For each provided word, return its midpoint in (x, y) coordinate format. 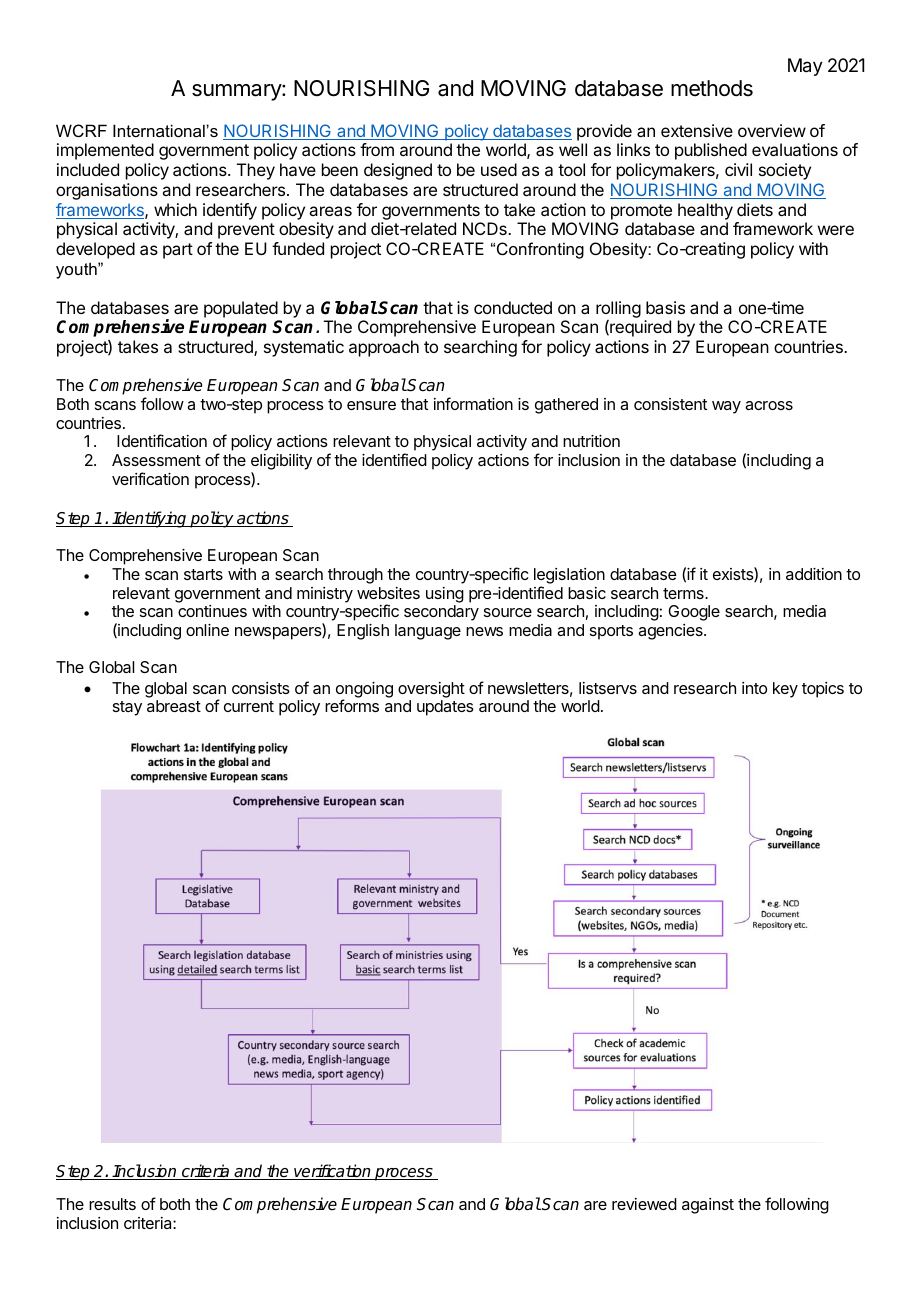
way (726, 407)
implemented (105, 151)
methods (712, 88)
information (473, 403)
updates (445, 708)
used (499, 169)
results (112, 1204)
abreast (174, 706)
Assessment (156, 460)
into (754, 688)
